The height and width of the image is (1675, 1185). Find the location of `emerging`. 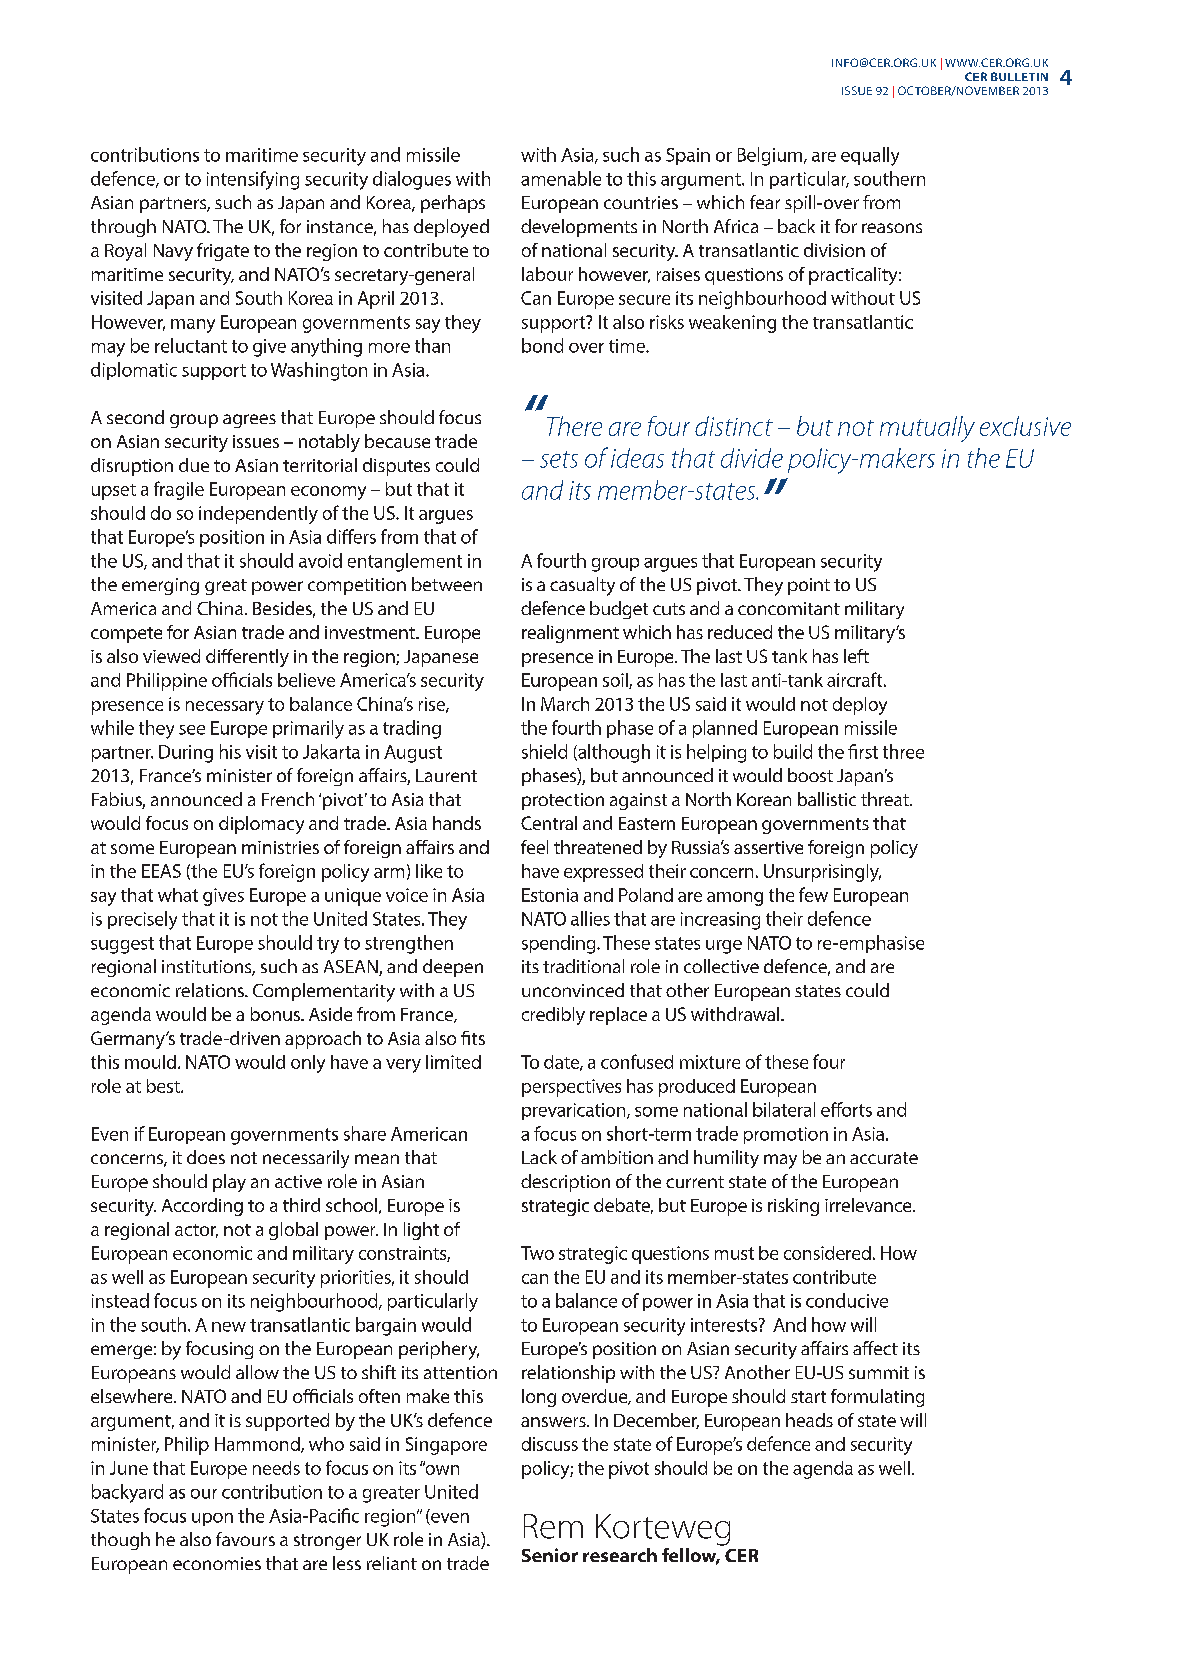

emerging is located at coordinates (160, 586).
